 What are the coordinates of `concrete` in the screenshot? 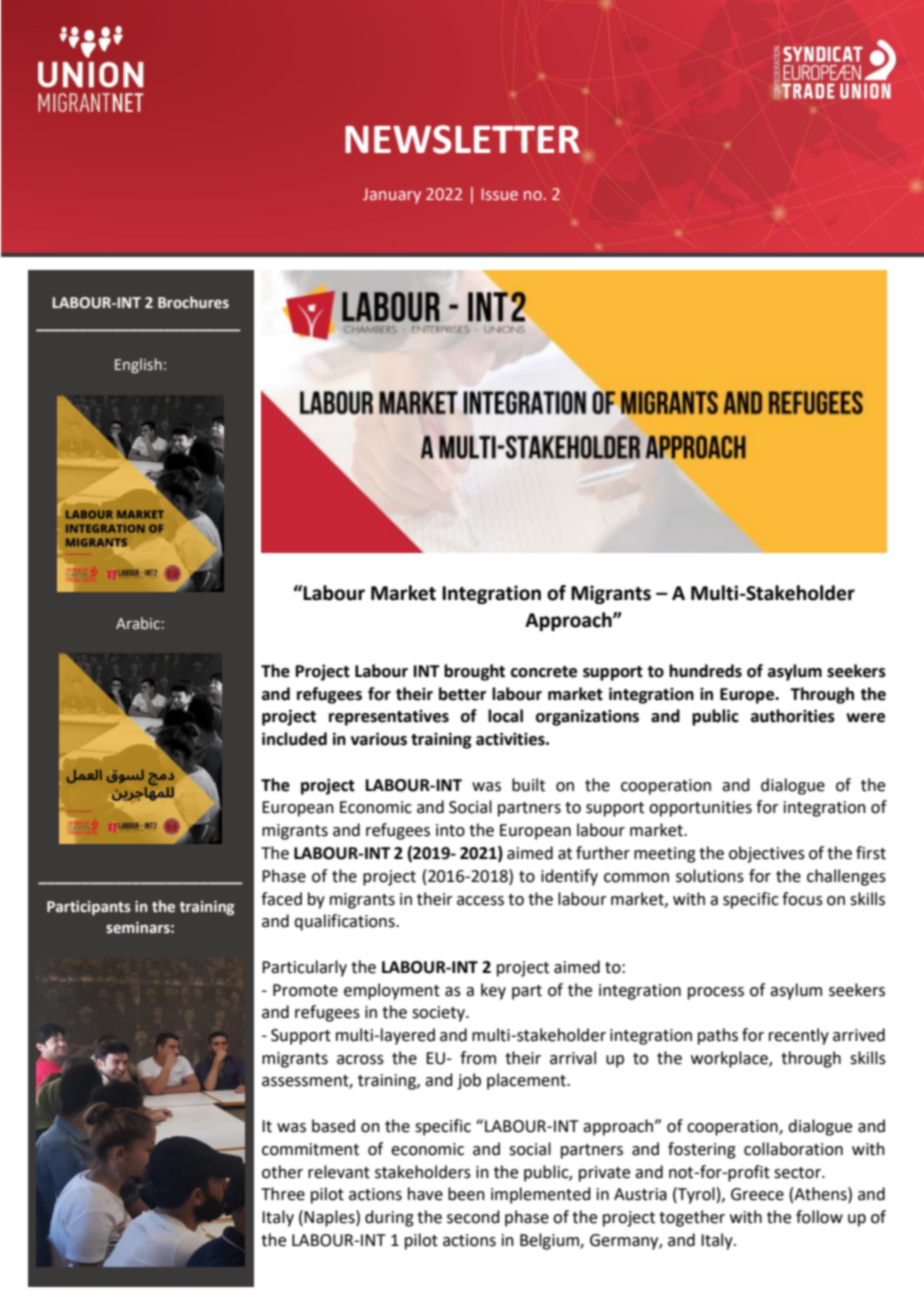 It's located at (544, 672).
